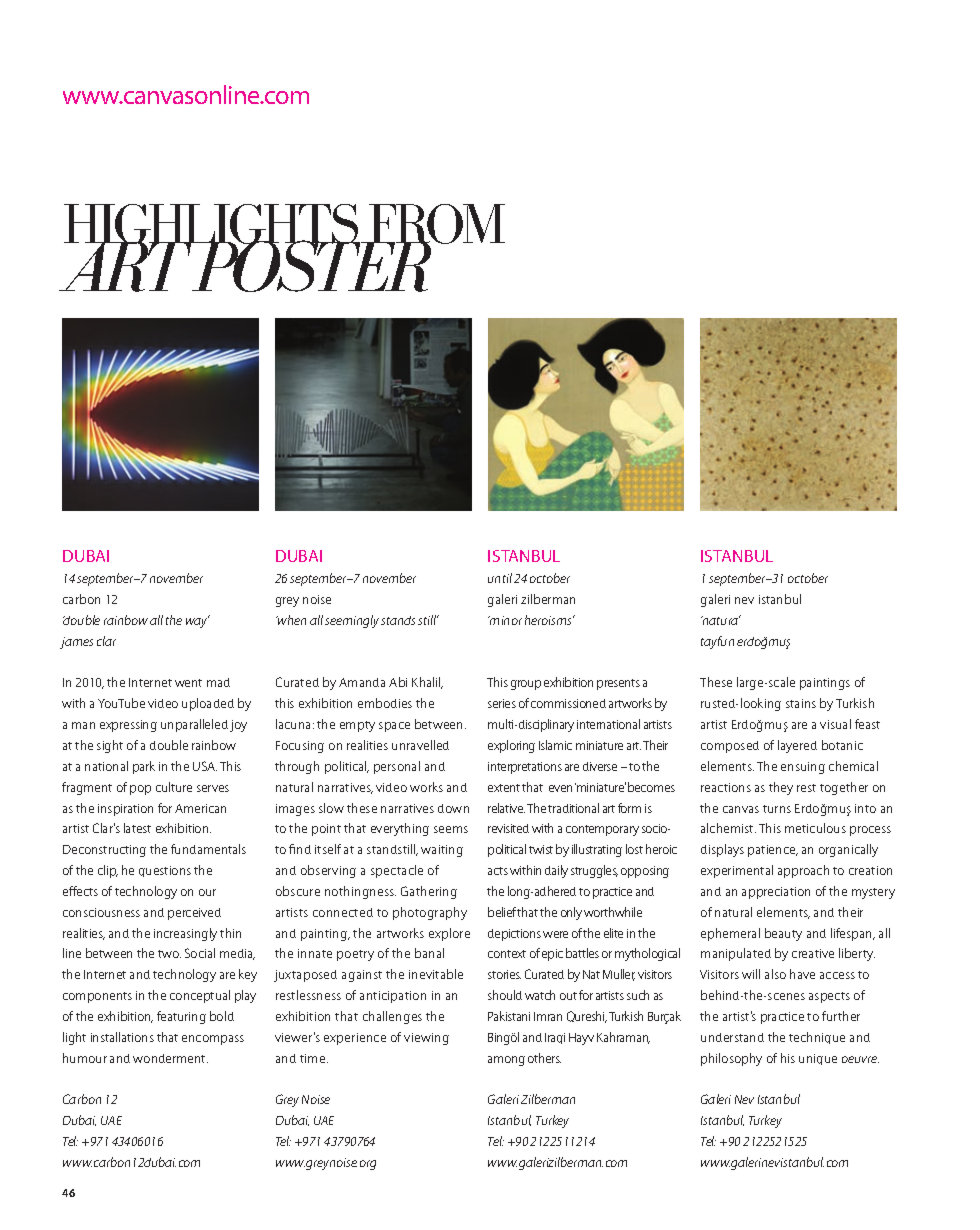  Describe the element at coordinates (181, 1017) in the screenshot. I see `featuring` at that location.
